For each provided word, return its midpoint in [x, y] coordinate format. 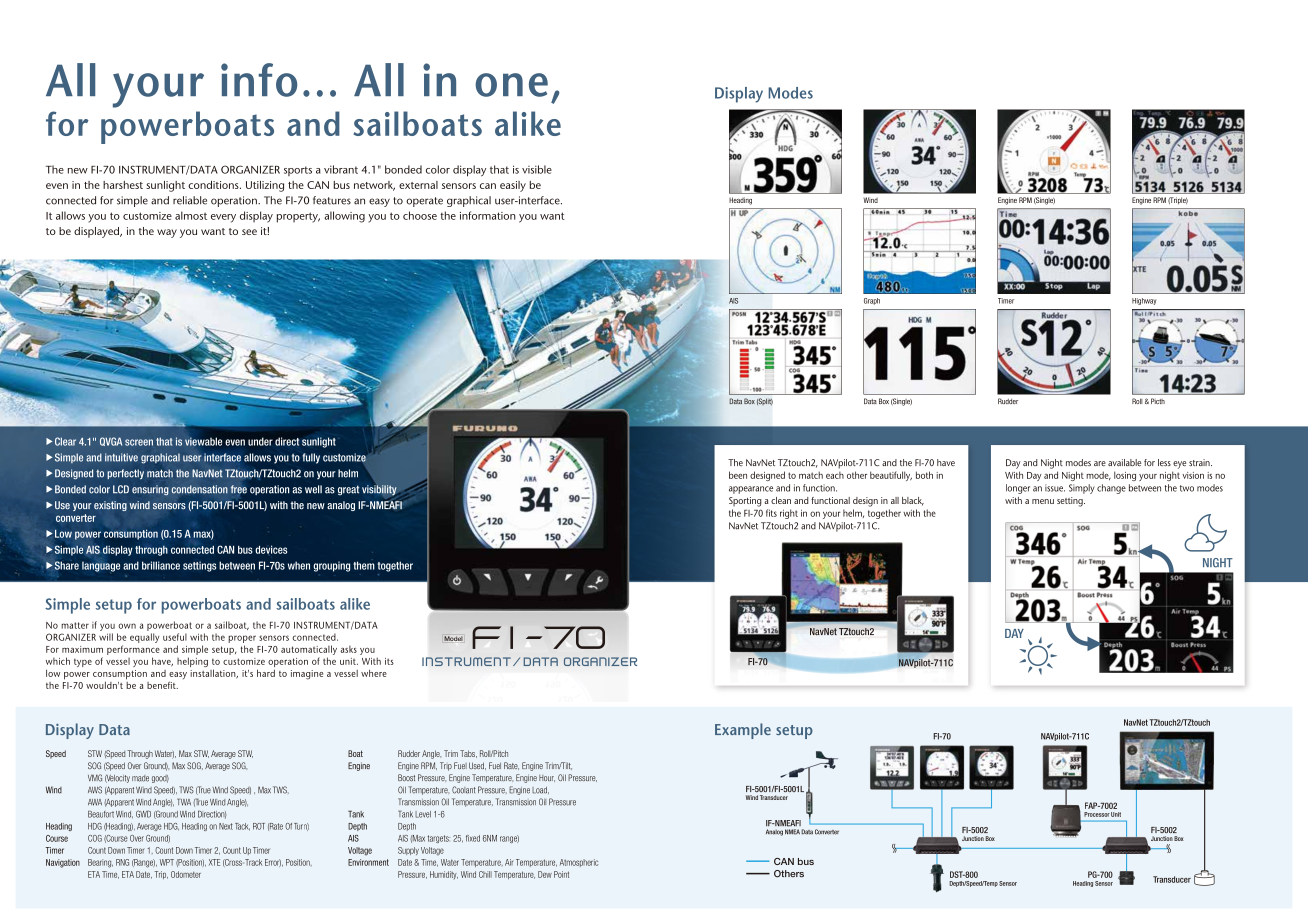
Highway [1144, 301]
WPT [167, 862]
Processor [1097, 814]
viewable [203, 440]
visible [537, 169]
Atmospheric [579, 863]
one [511, 85]
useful [175, 637]
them [364, 565]
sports [298, 171]
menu [1043, 501]
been [738, 475]
